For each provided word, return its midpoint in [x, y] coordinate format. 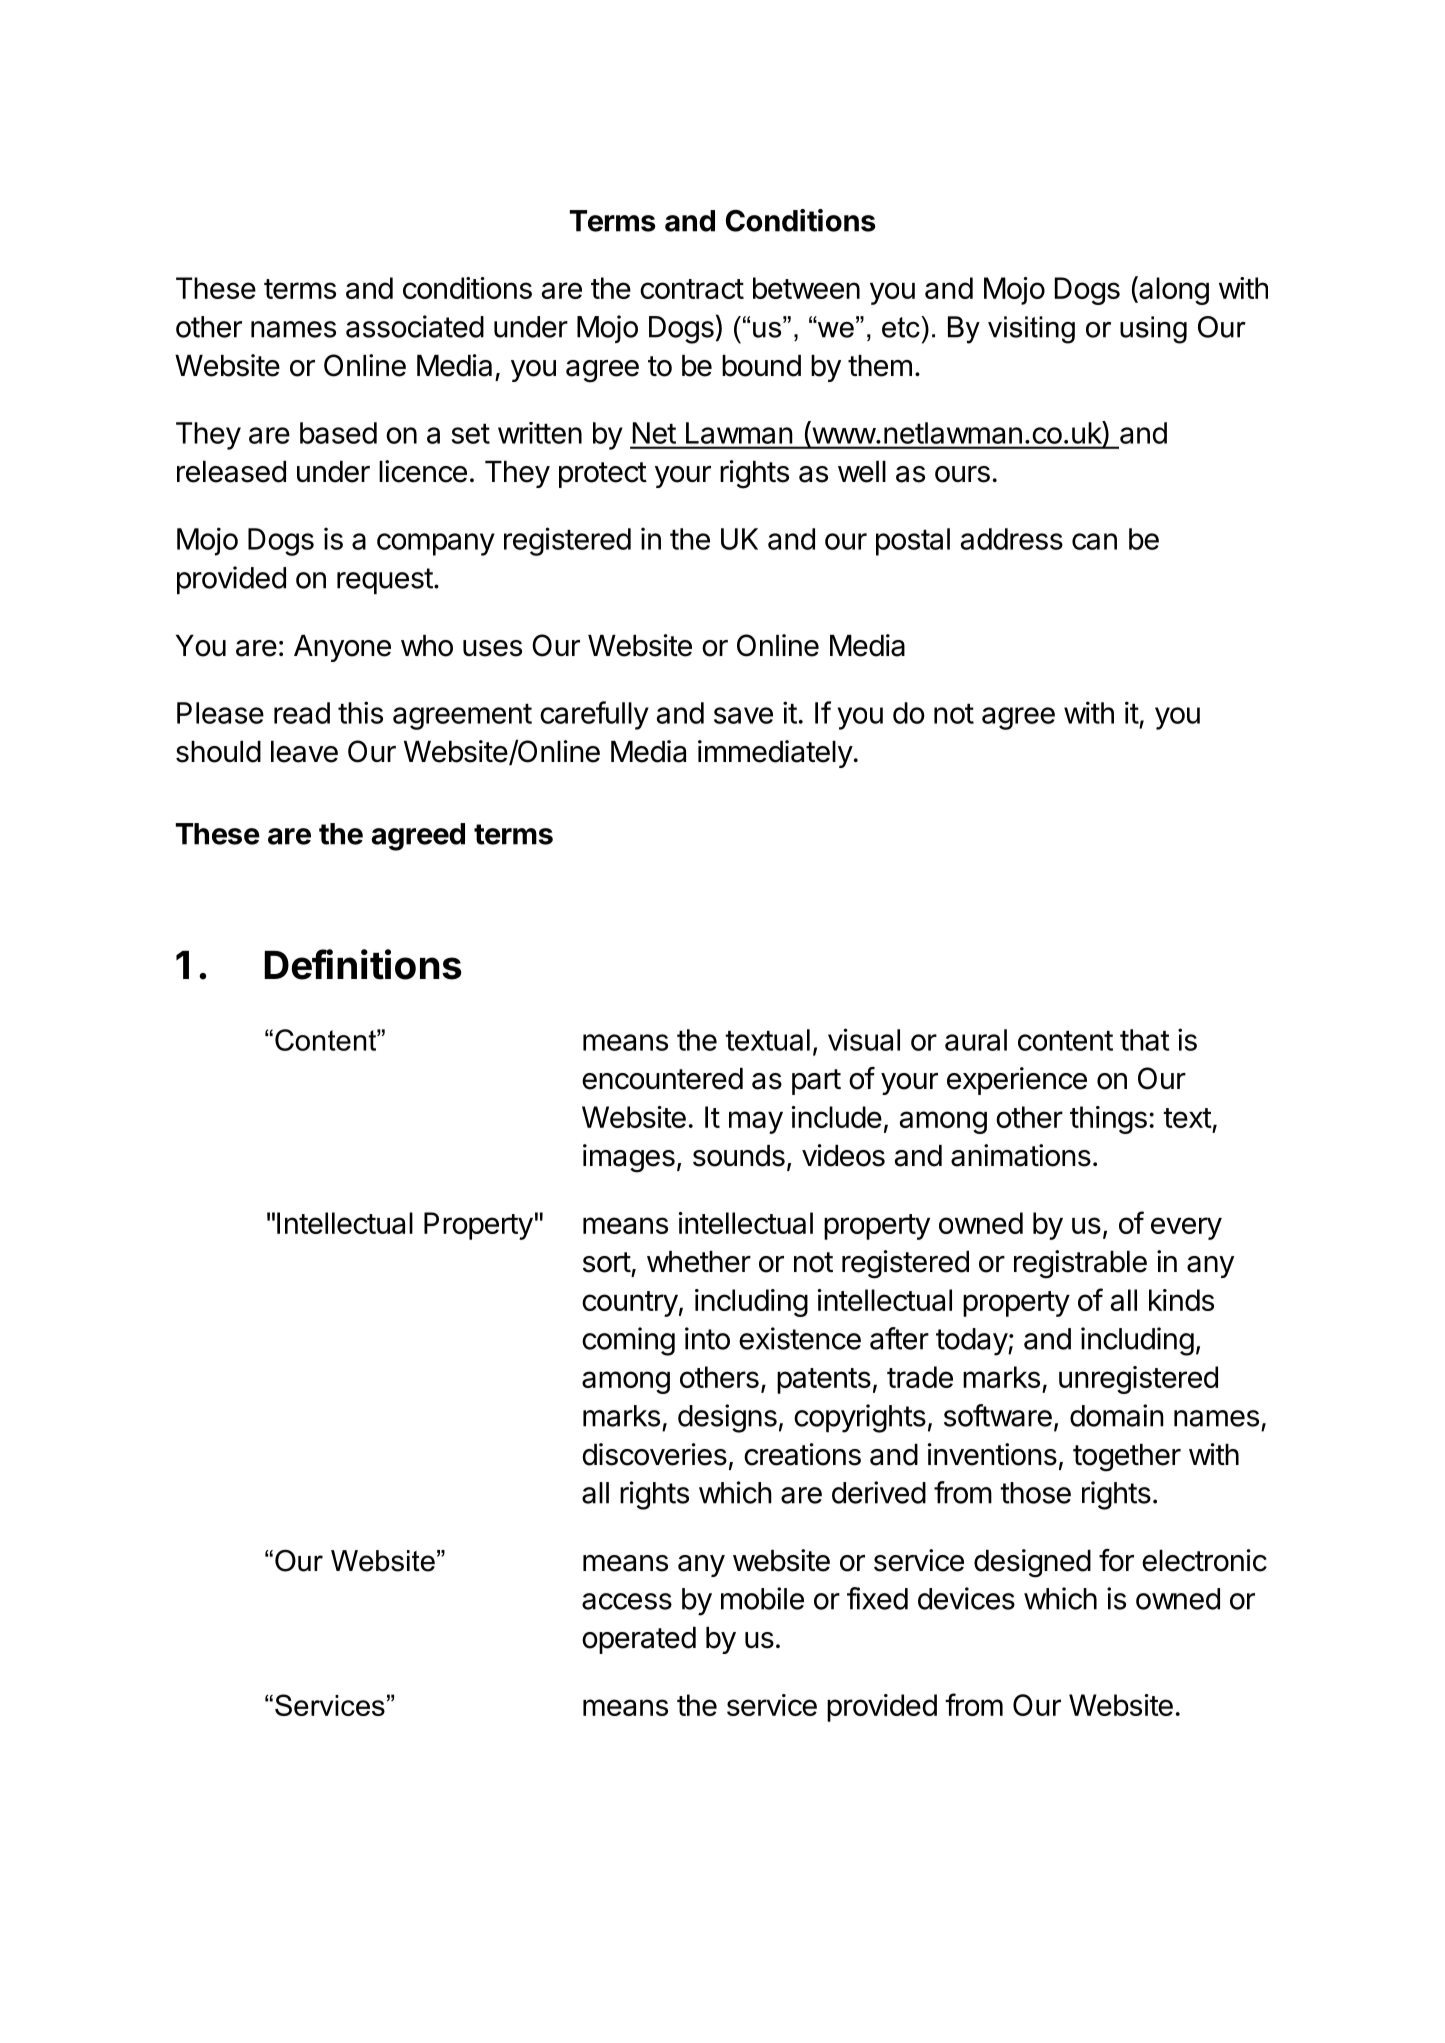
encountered [662, 1079]
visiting [1031, 330]
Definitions [363, 964]
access [627, 1601]
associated [415, 326]
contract [692, 289]
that [1145, 1040]
